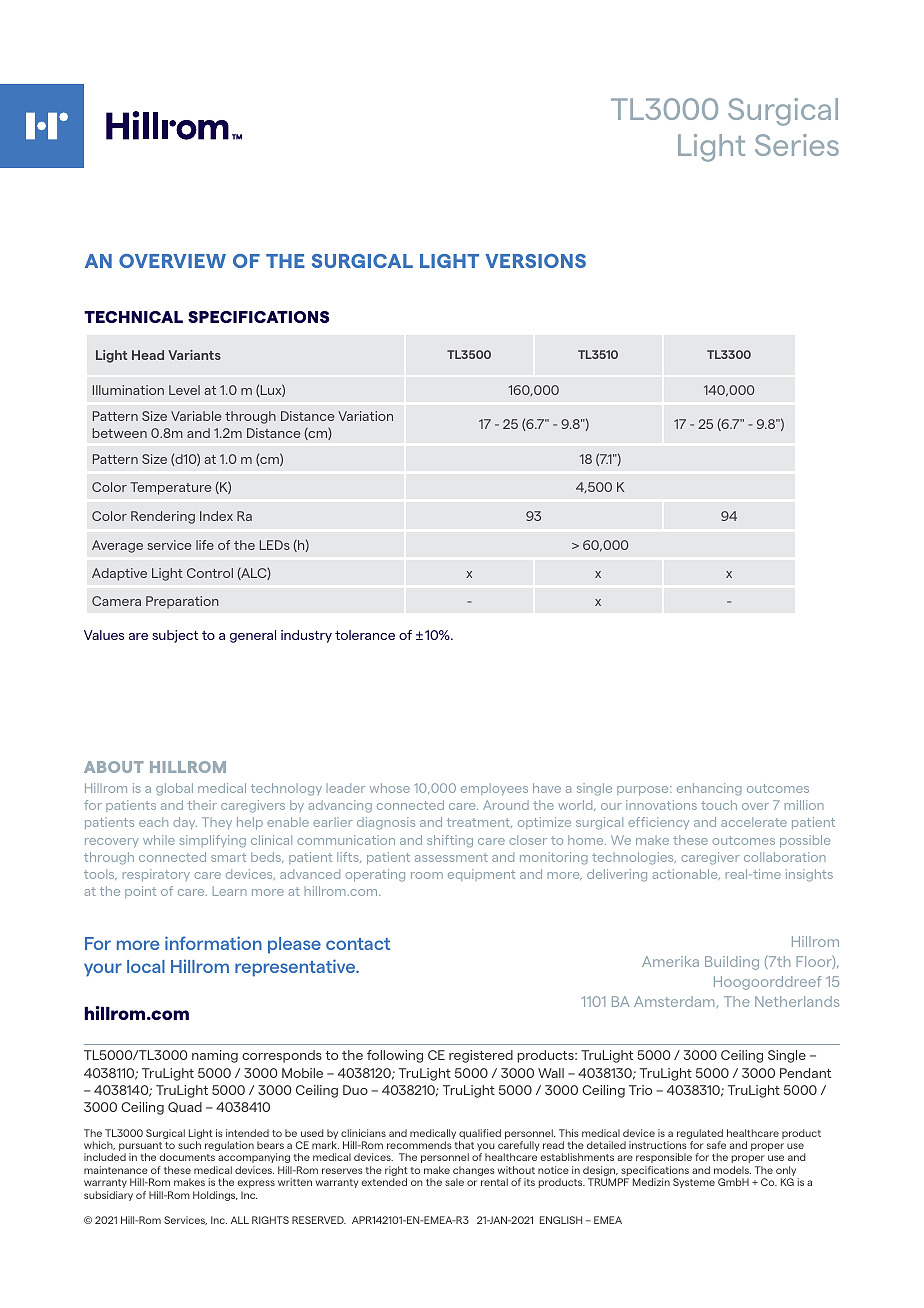  Describe the element at coordinates (454, 1182) in the screenshot. I see `sale` at that location.
